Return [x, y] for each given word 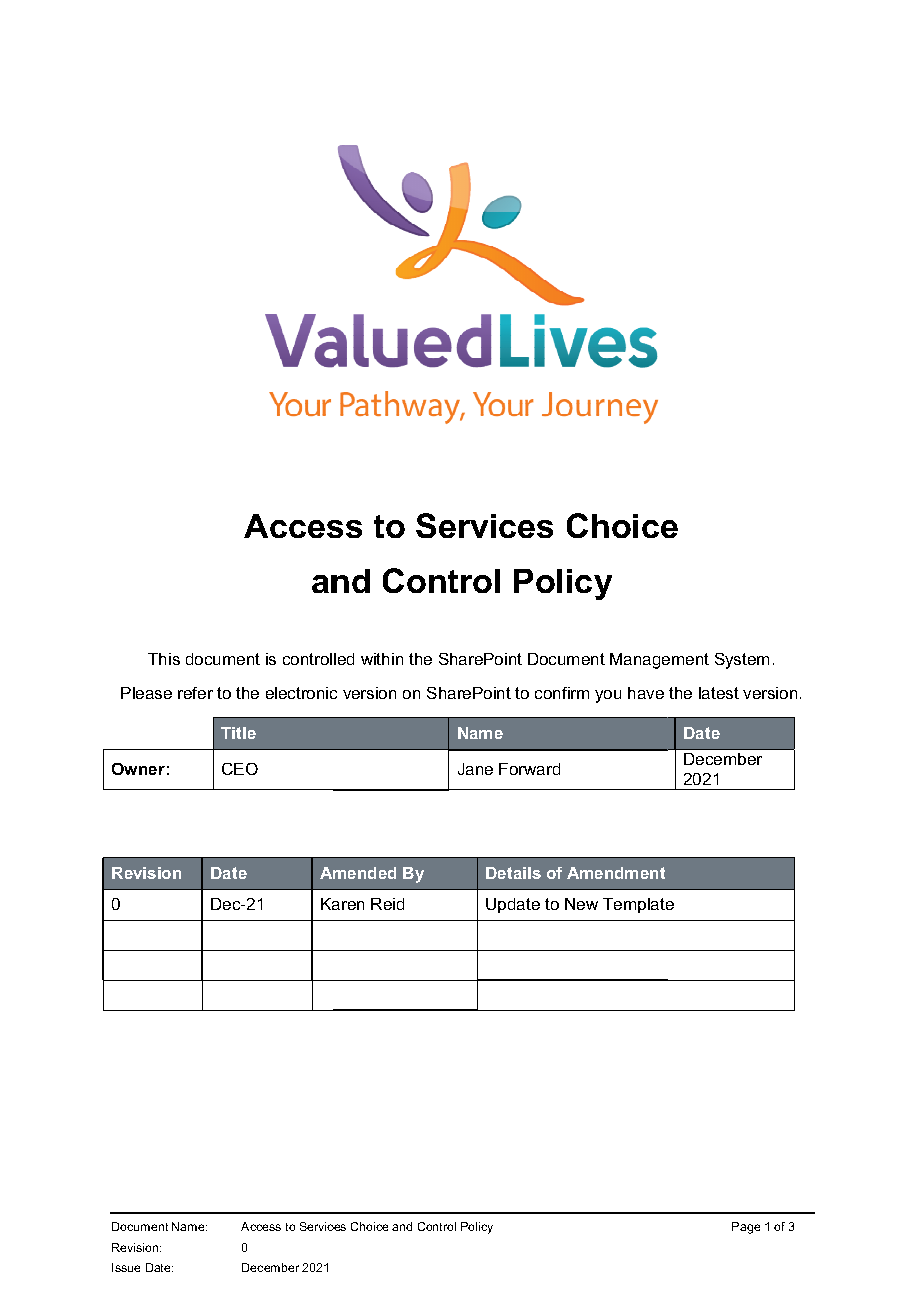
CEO [240, 769]
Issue [126, 1267]
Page [746, 1228]
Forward [529, 769]
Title [238, 733]
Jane [475, 769]
